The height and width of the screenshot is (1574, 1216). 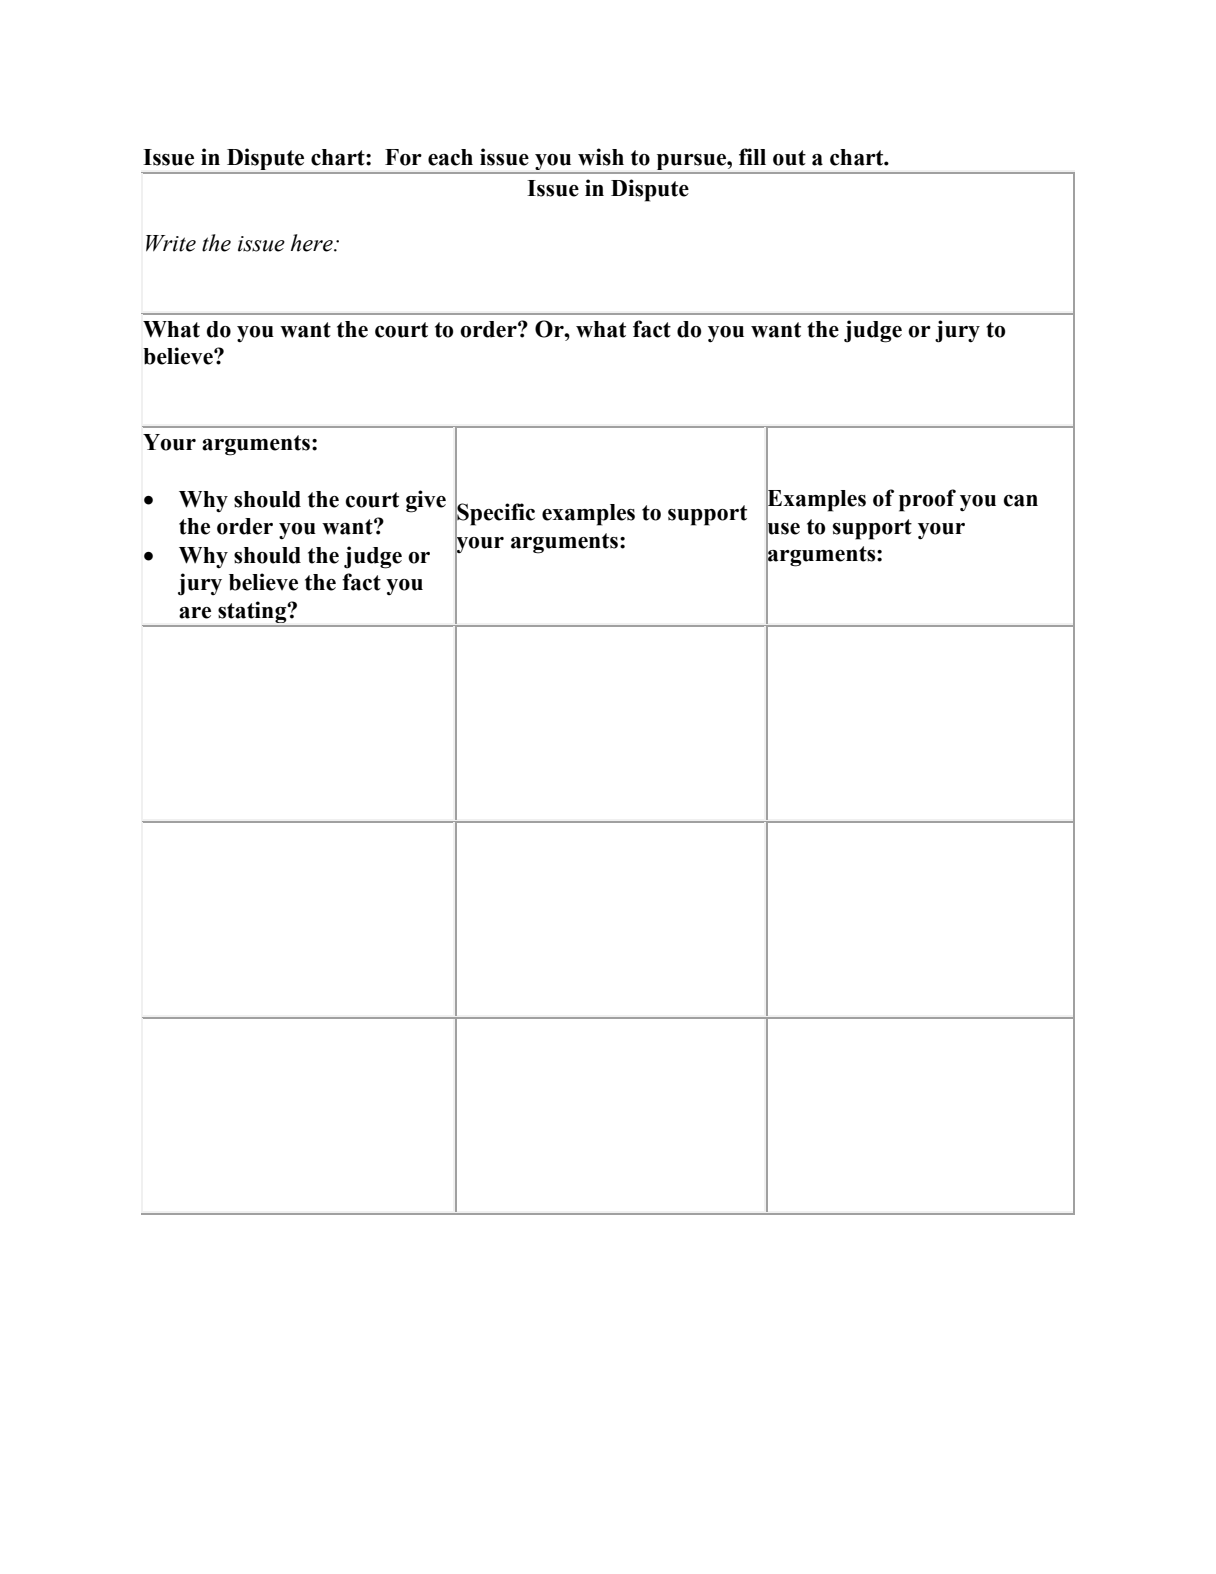 I want to click on are, so click(x=195, y=613).
